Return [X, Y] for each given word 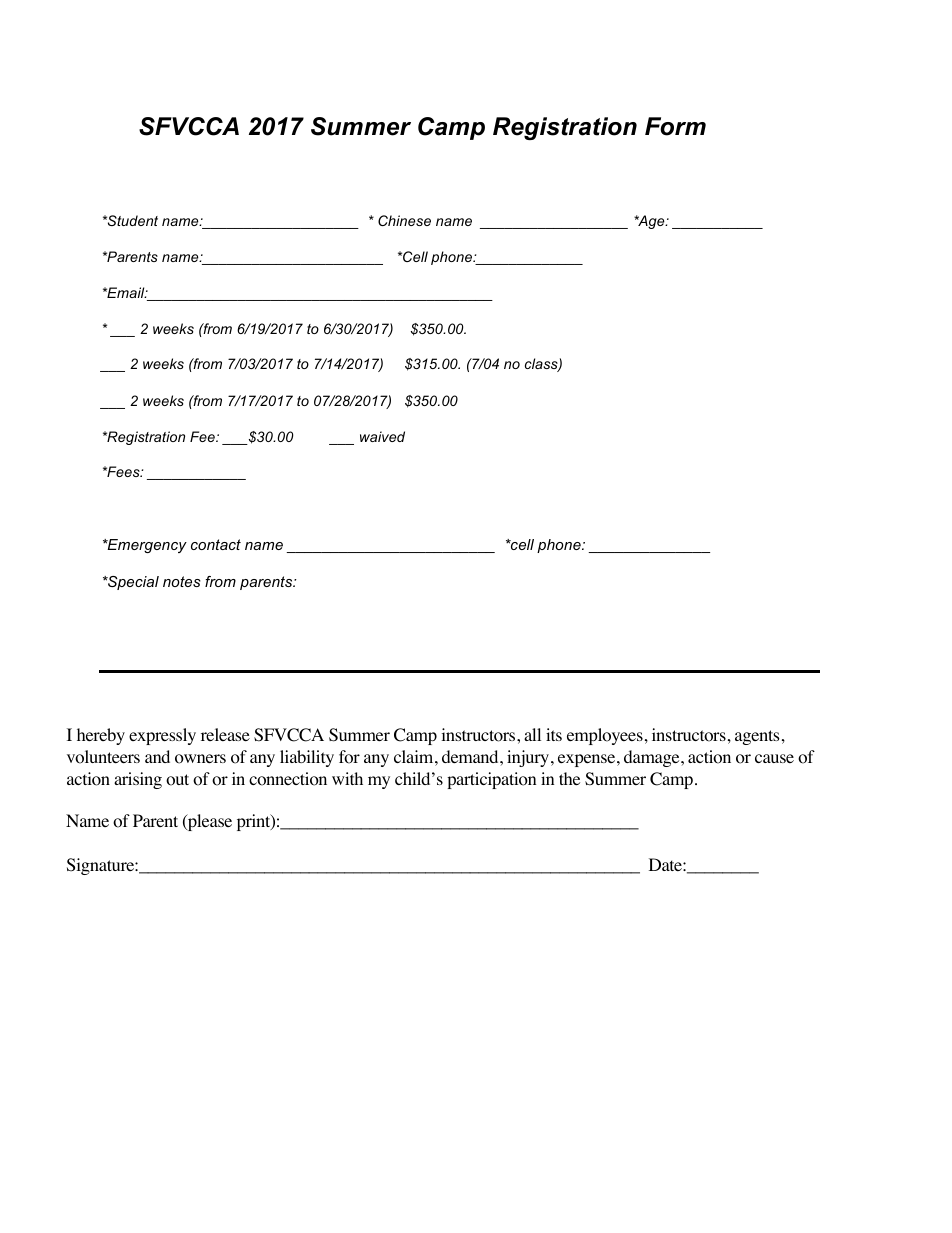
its [554, 734]
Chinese [404, 220]
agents [757, 737]
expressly [162, 736]
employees [605, 736]
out [177, 780]
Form [675, 126]
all [532, 734]
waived [382, 436]
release [225, 734]
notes [182, 581]
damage [653, 758]
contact [216, 544]
